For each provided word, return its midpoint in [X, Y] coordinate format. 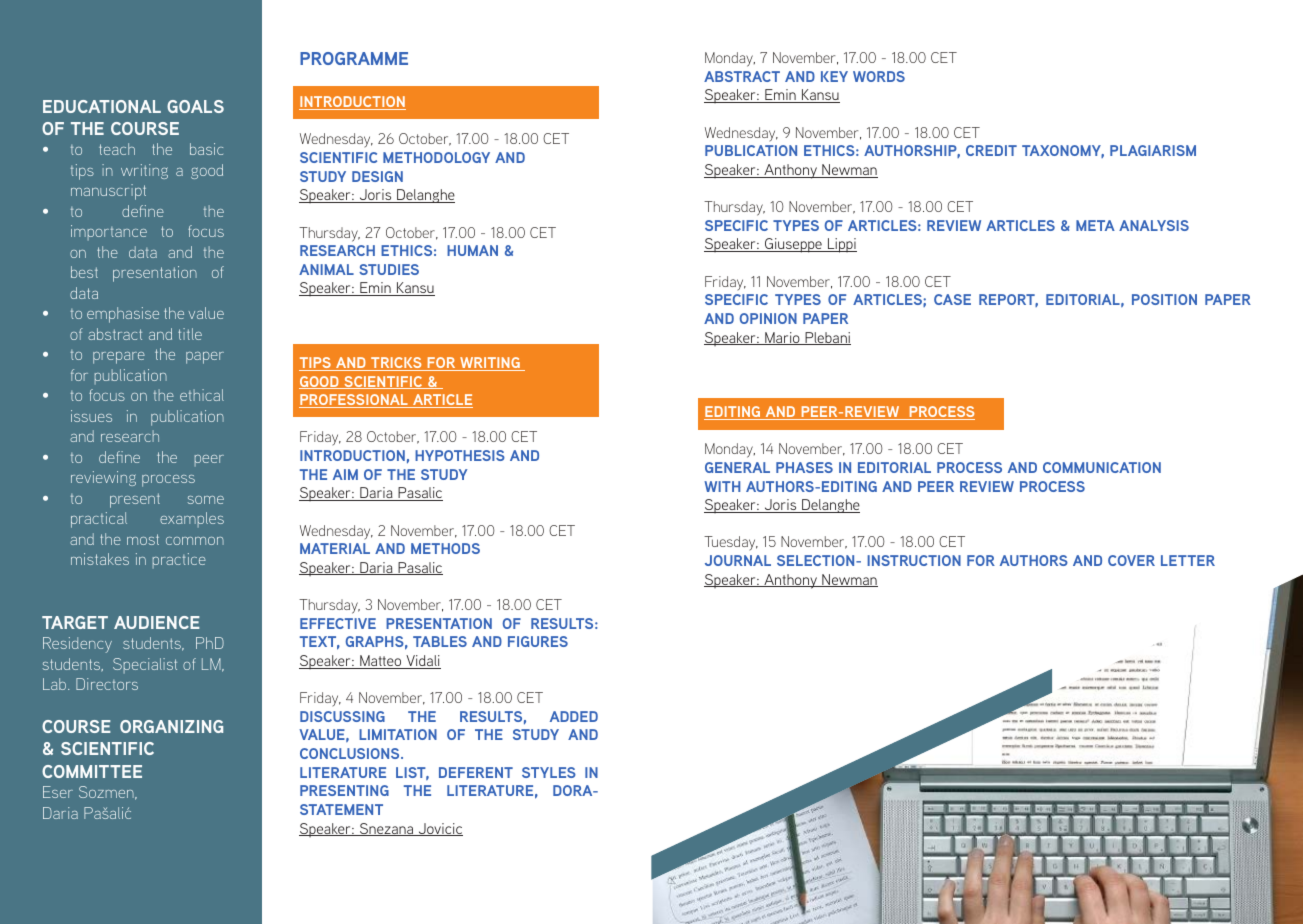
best [84, 272]
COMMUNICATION [1102, 467]
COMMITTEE [92, 771]
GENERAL [737, 467]
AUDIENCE [157, 622]
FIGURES [538, 641]
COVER [1131, 560]
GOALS [195, 106]
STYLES [549, 772]
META [1095, 225]
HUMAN [472, 250]
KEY [834, 76]
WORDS [879, 76]
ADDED [574, 716]
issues [91, 416]
